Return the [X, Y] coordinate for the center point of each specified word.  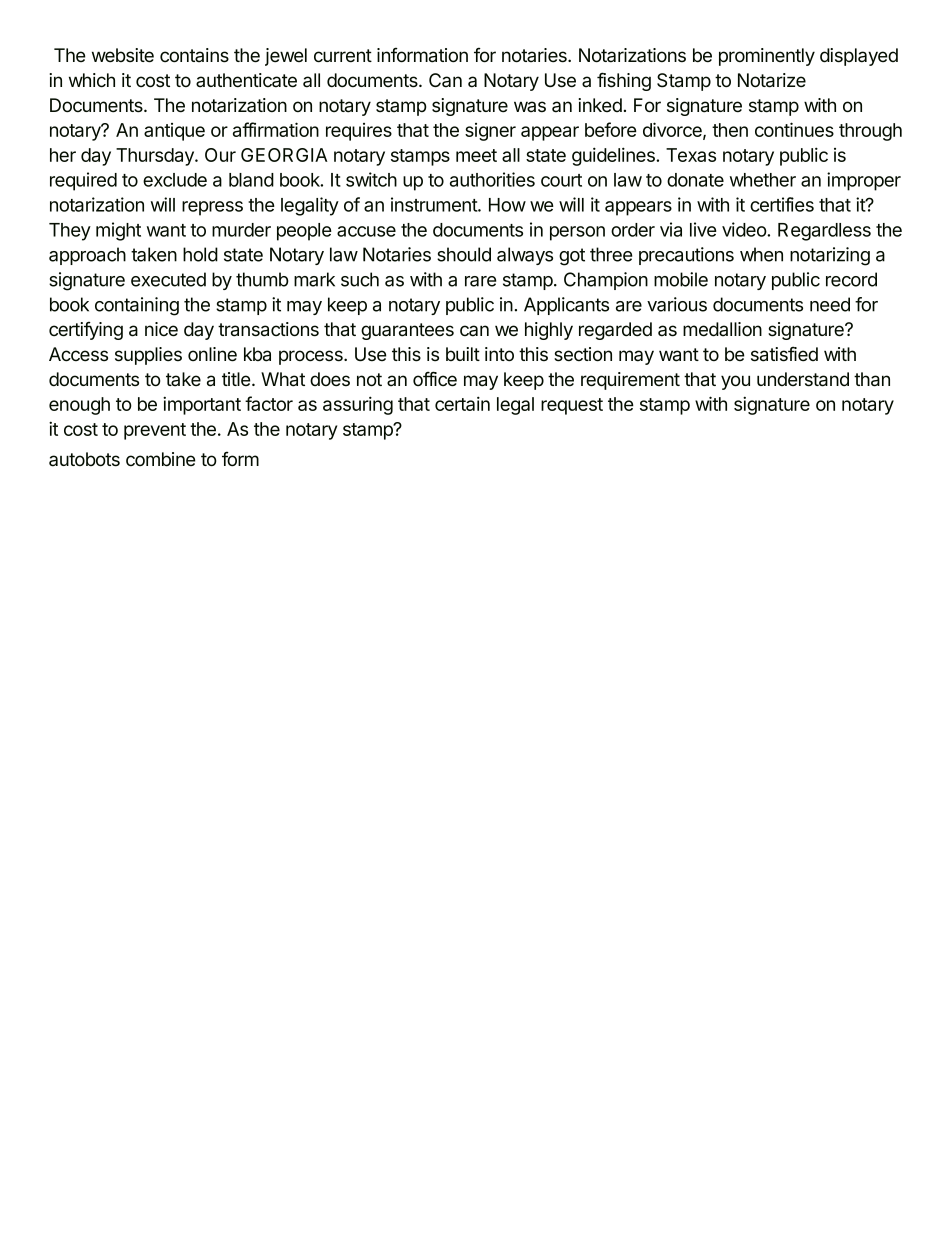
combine [161, 459]
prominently [767, 57]
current [343, 56]
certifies [782, 204]
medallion [722, 329]
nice [161, 329]
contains [194, 55]
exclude [175, 180]
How [507, 205]
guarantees [407, 331]
